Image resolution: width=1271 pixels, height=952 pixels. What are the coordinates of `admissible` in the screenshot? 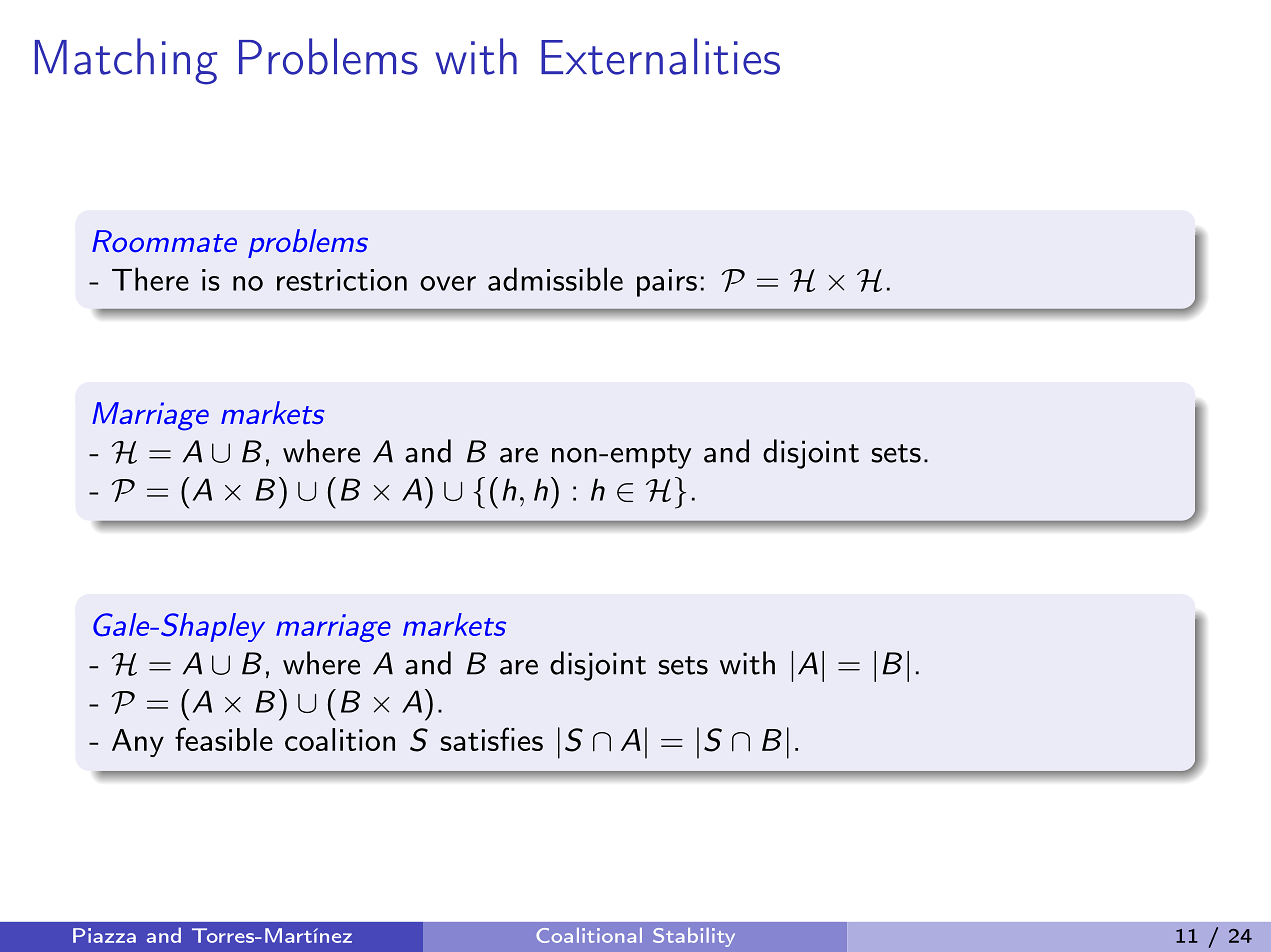 It's located at (555, 279).
